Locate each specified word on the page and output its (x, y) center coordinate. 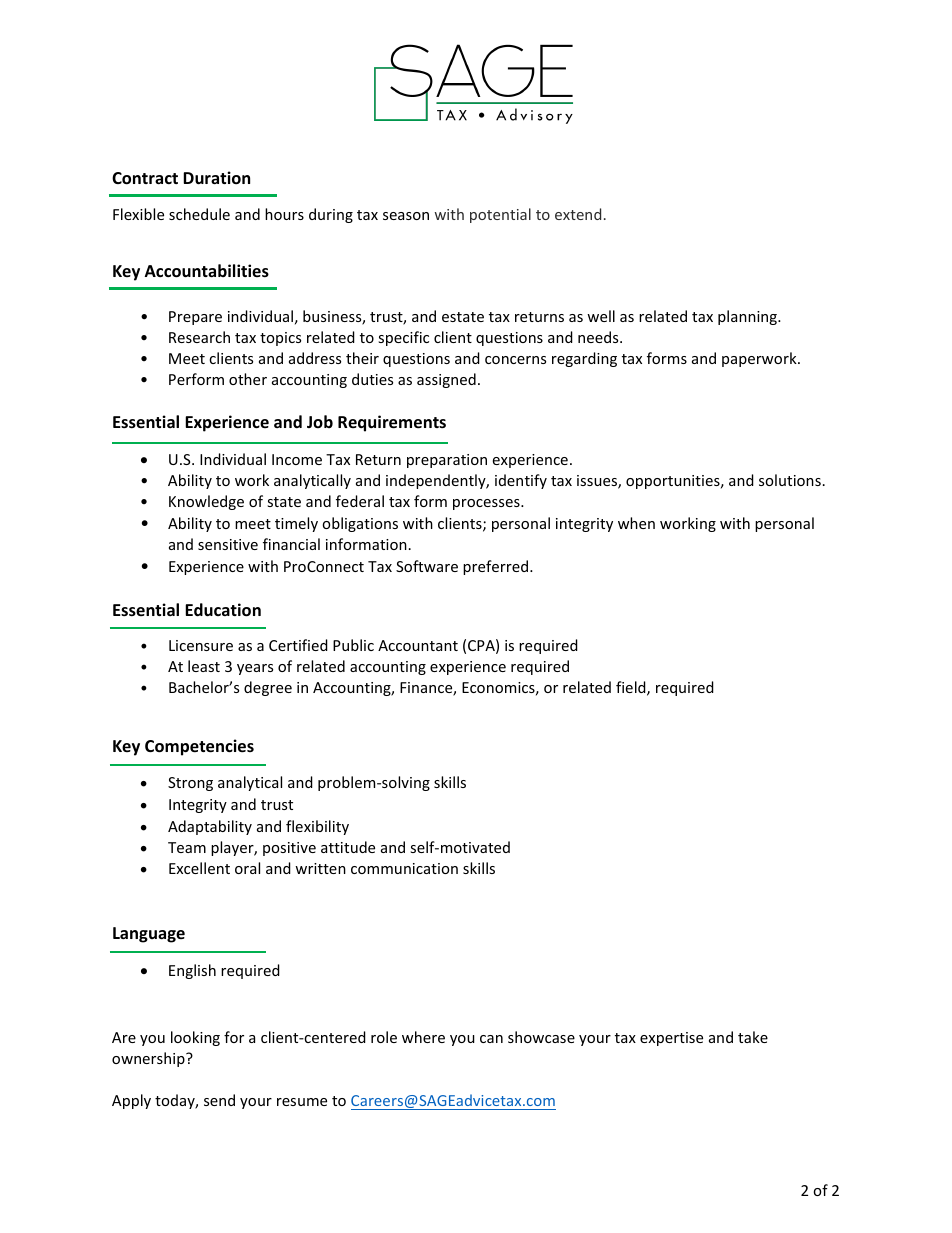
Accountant (418, 645)
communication (404, 868)
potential (500, 215)
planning (748, 317)
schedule (199, 214)
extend (578, 214)
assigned (446, 380)
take (753, 1037)
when (636, 523)
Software (427, 566)
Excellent (199, 868)
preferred (497, 567)
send (219, 1100)
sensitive (228, 544)
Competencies (199, 747)
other (248, 379)
